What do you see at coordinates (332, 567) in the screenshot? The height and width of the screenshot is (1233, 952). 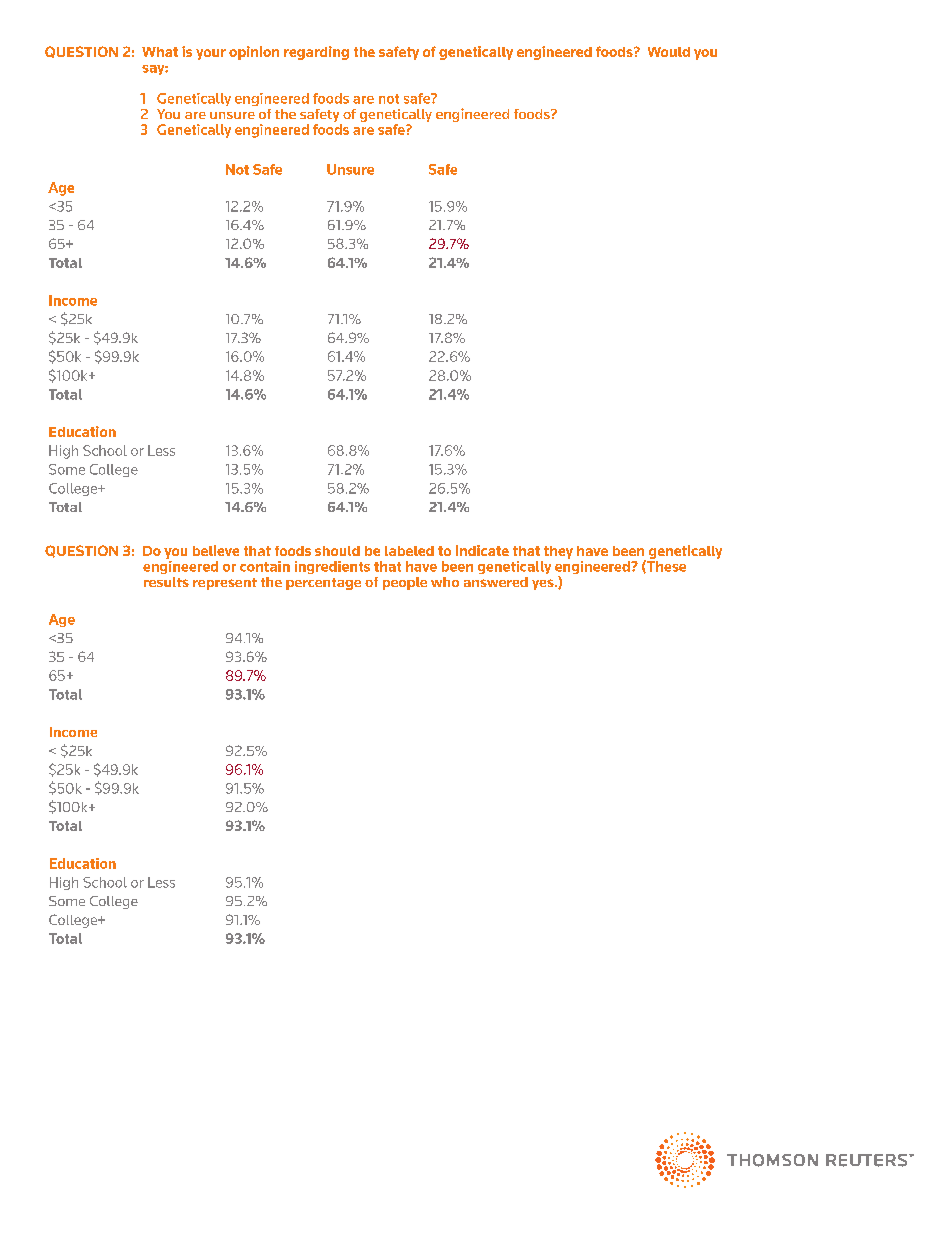 I see `ingredients` at bounding box center [332, 567].
